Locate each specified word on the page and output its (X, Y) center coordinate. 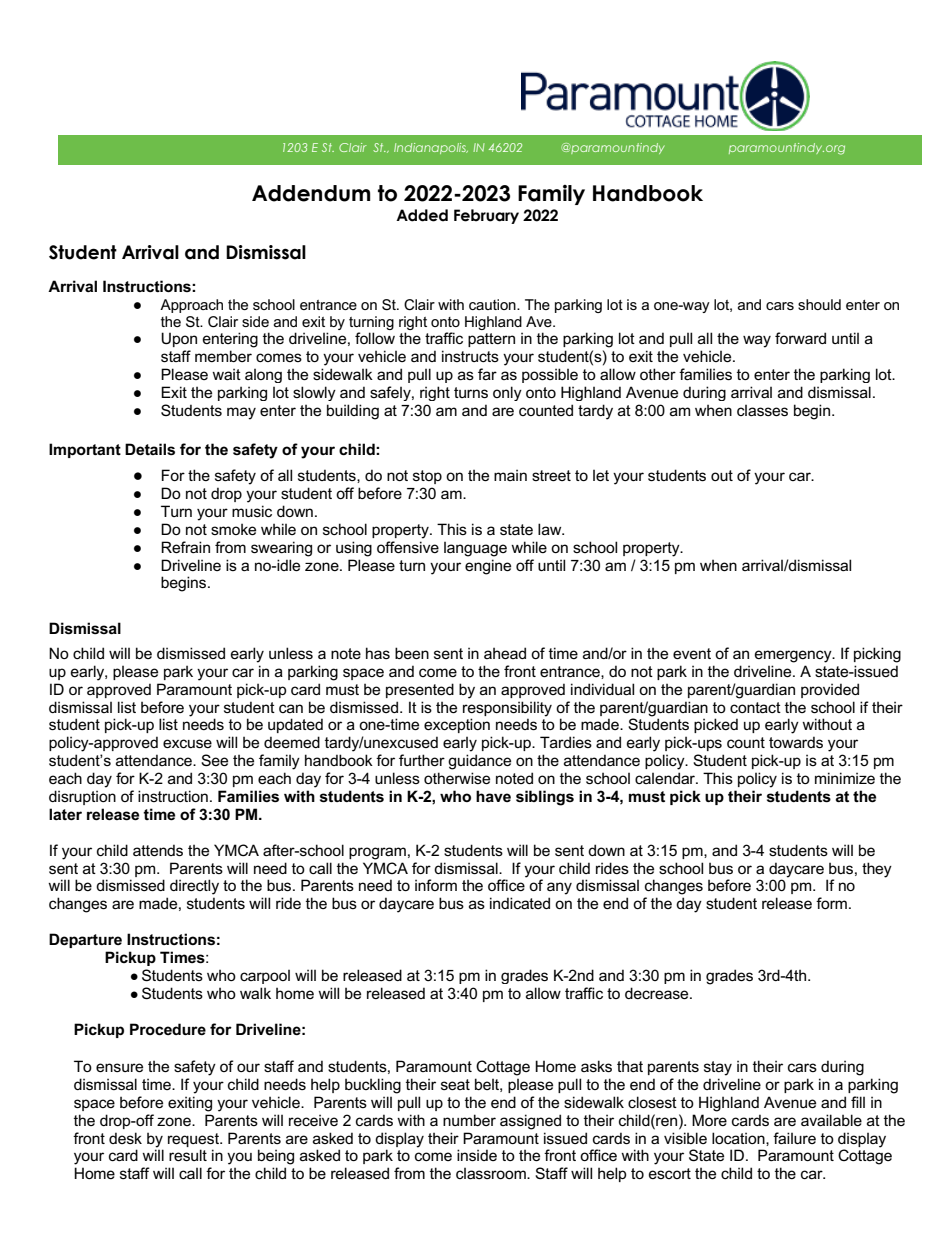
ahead (505, 653)
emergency (794, 656)
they (877, 870)
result (188, 1155)
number (469, 1120)
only (507, 393)
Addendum (311, 193)
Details (150, 449)
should (819, 304)
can (291, 708)
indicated (520, 903)
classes (762, 410)
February (486, 216)
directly (194, 887)
